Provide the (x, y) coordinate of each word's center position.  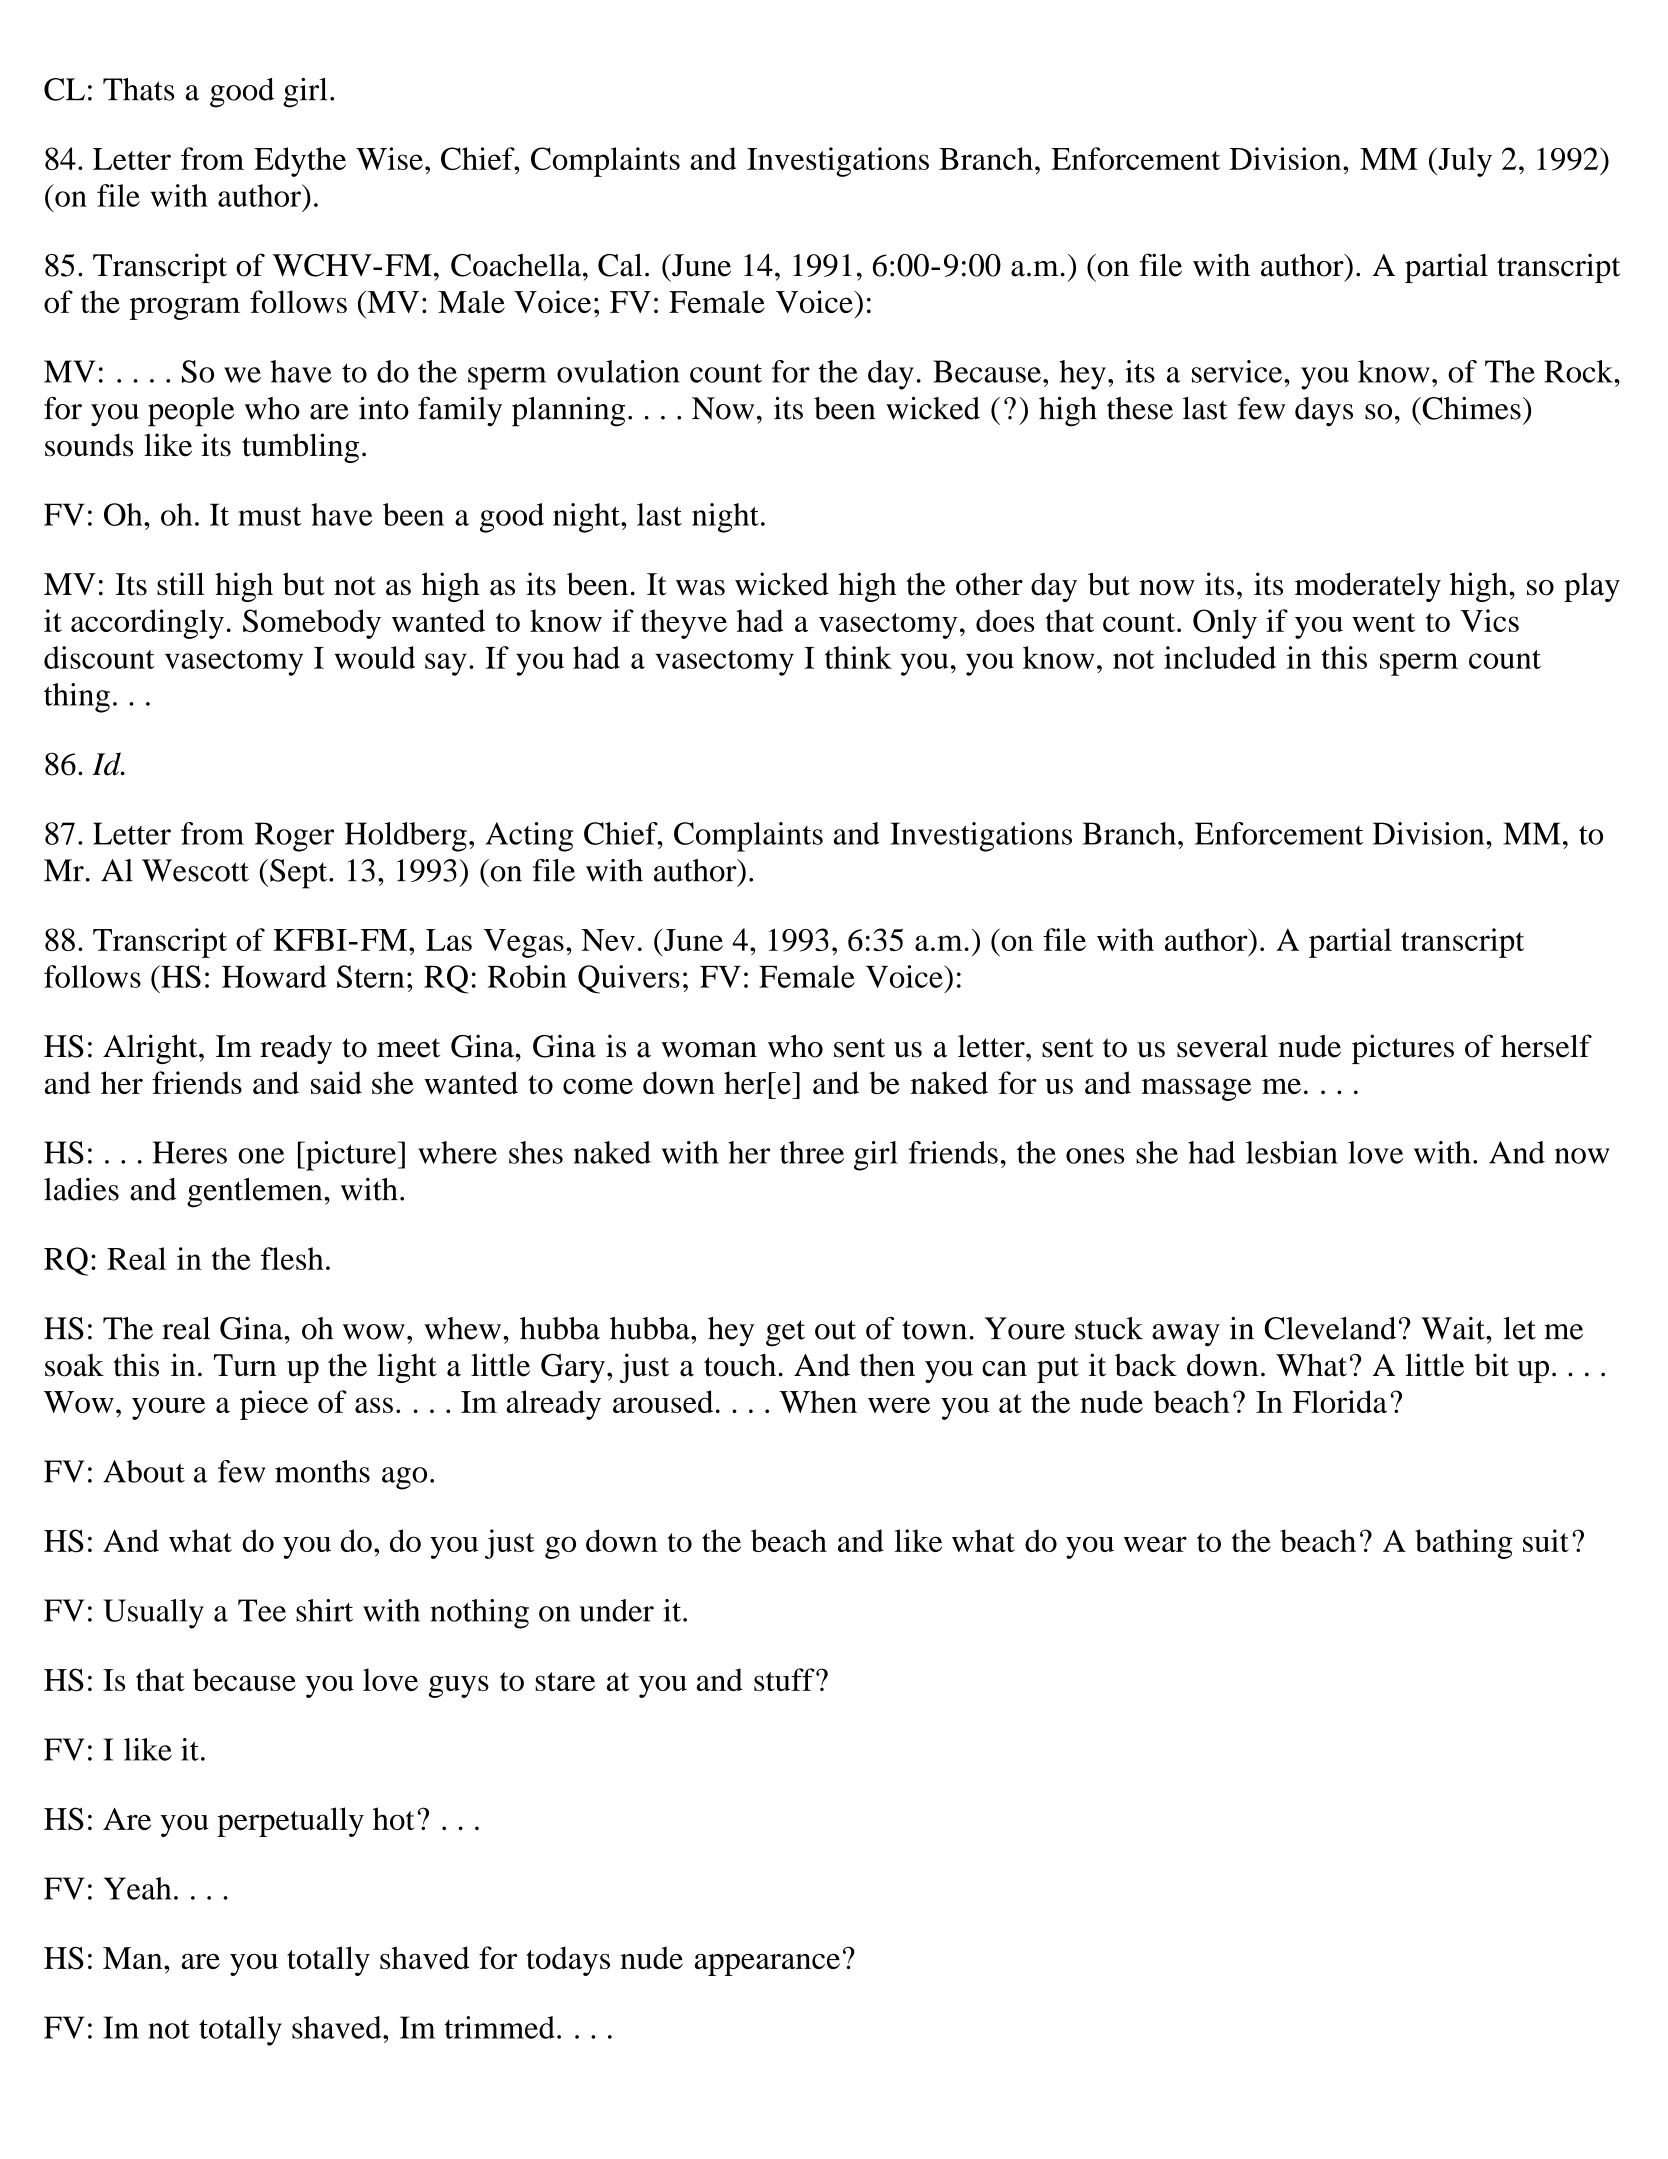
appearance (767, 1965)
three (812, 1152)
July (1464, 162)
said (336, 1082)
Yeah (137, 1888)
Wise (389, 158)
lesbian (1292, 1152)
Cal (620, 265)
